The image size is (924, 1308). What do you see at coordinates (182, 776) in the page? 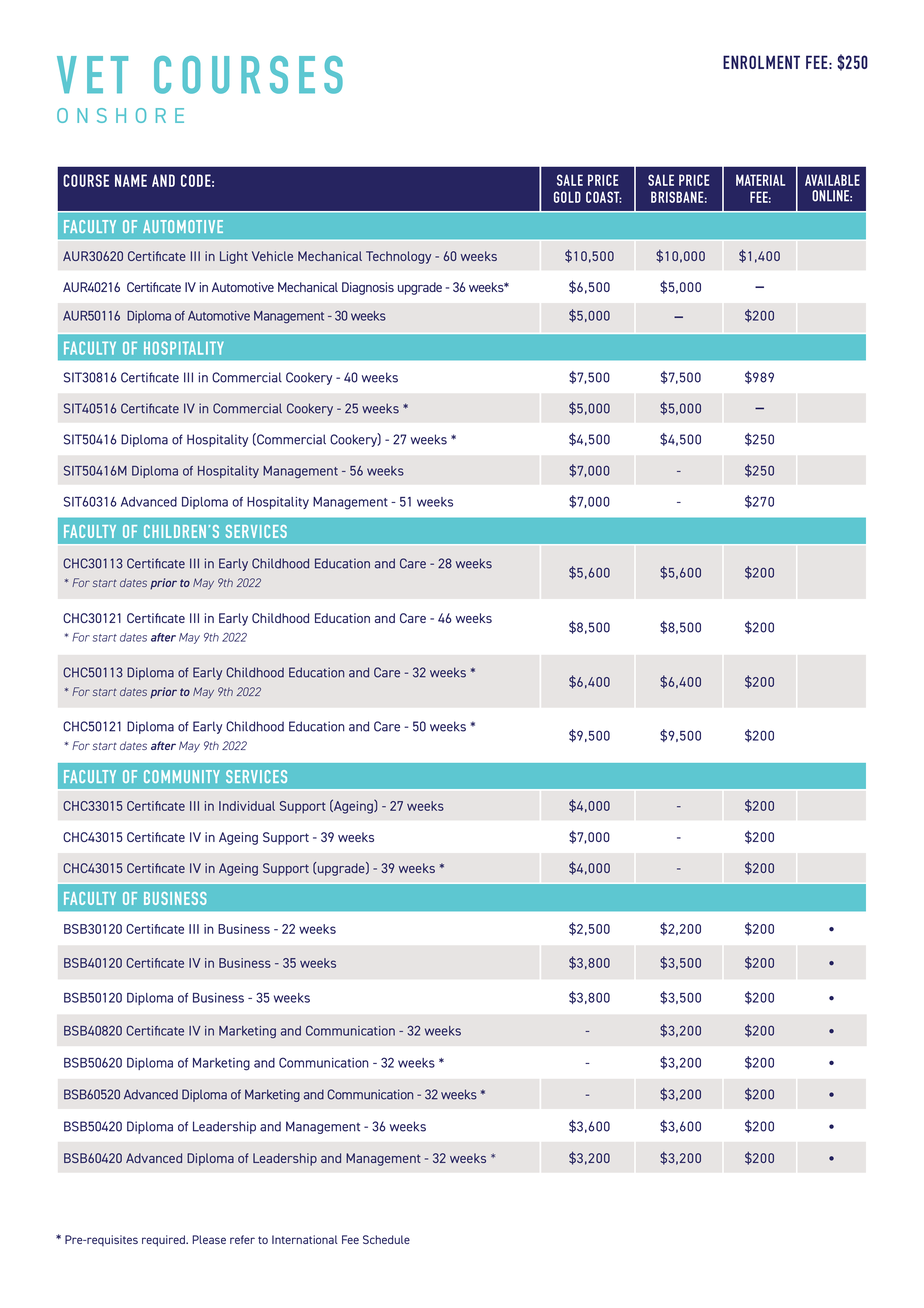
I see `COMMUNITY` at bounding box center [182, 776].
